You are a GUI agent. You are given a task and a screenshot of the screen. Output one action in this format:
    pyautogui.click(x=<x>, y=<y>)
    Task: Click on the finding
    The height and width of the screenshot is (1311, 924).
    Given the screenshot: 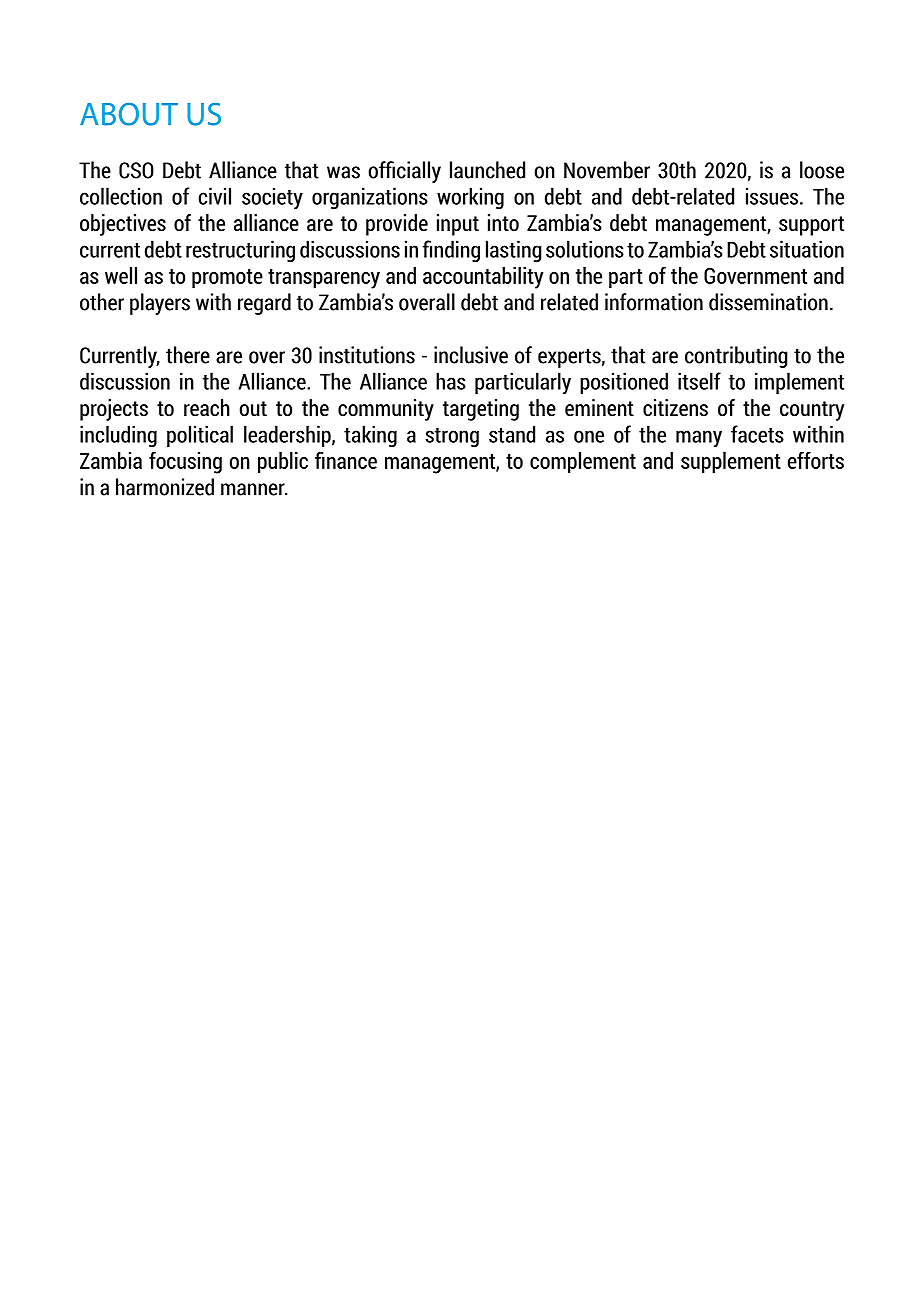 What is the action you would take?
    pyautogui.click(x=451, y=251)
